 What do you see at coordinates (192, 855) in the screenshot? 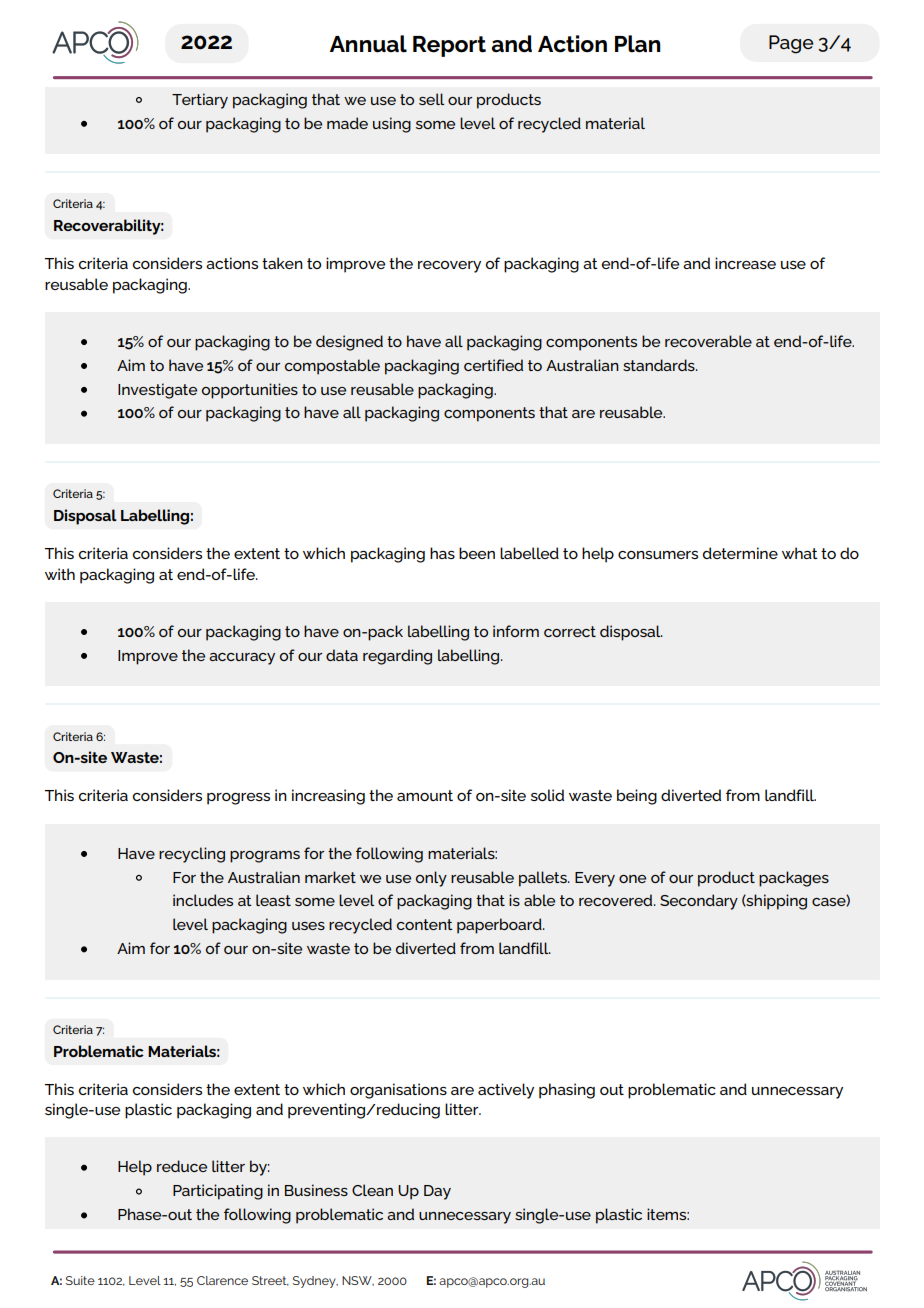
I see `recycling` at bounding box center [192, 855].
